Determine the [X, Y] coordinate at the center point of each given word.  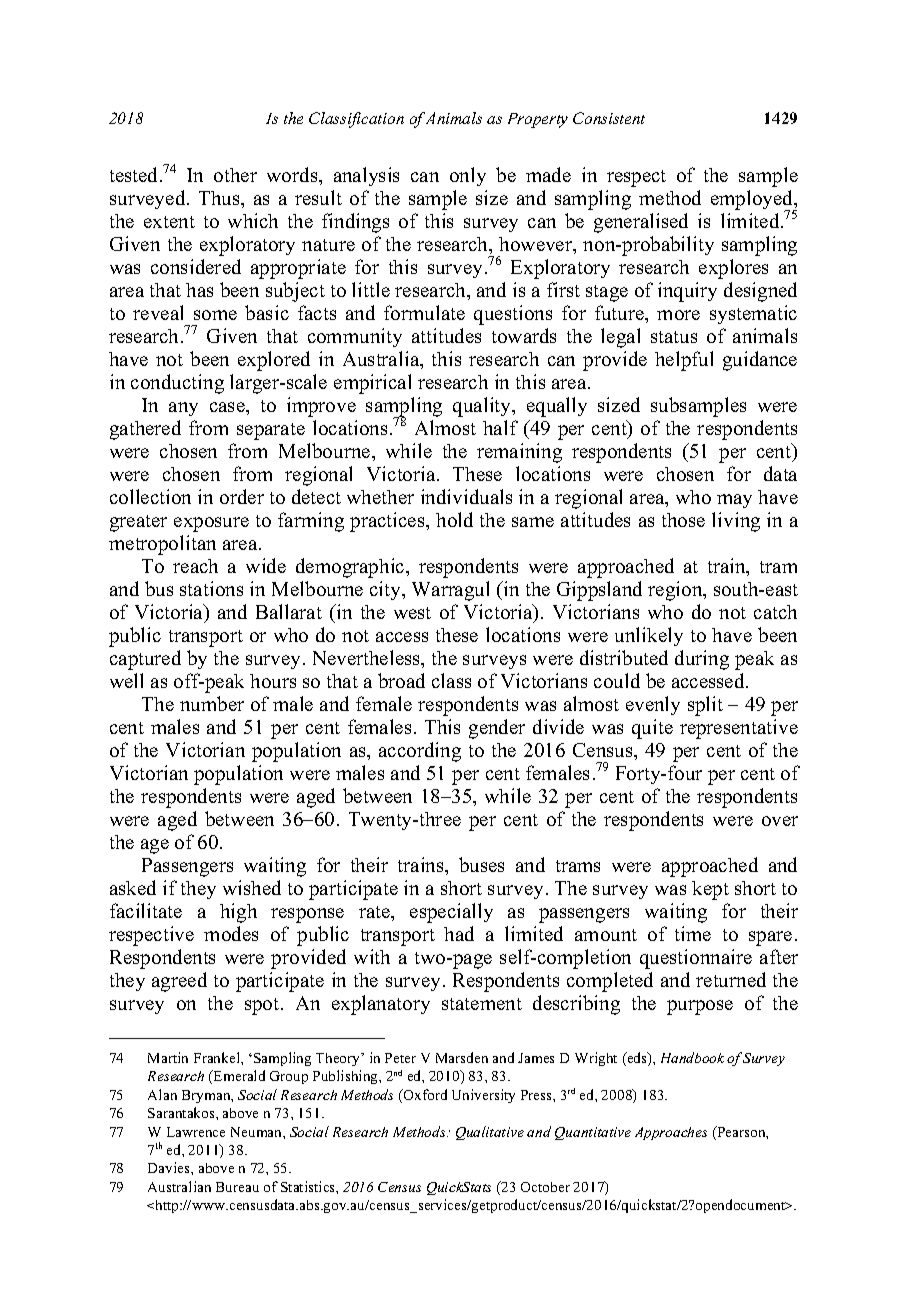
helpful [684, 361]
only [468, 176]
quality [483, 407]
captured [145, 660]
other [235, 175]
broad [401, 680]
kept [710, 890]
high [238, 913]
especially [451, 913]
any [183, 409]
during [702, 660]
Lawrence [196, 1132]
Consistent [609, 118]
